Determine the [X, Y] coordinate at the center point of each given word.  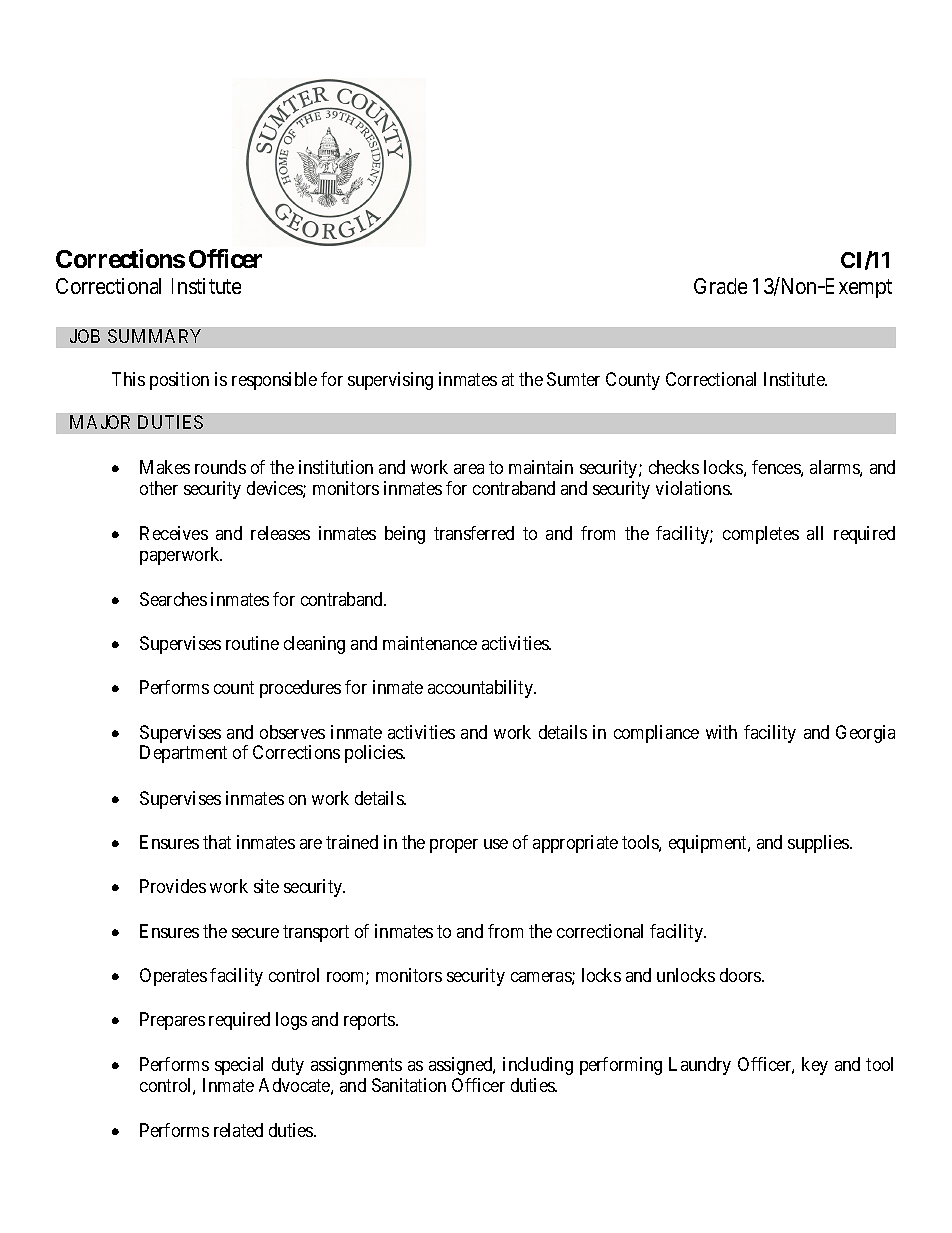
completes [761, 535]
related [238, 1130]
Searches [173, 599]
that [217, 842]
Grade [720, 286]
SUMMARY [154, 336]
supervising [390, 381]
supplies [819, 844]
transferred [474, 533]
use [496, 844]
